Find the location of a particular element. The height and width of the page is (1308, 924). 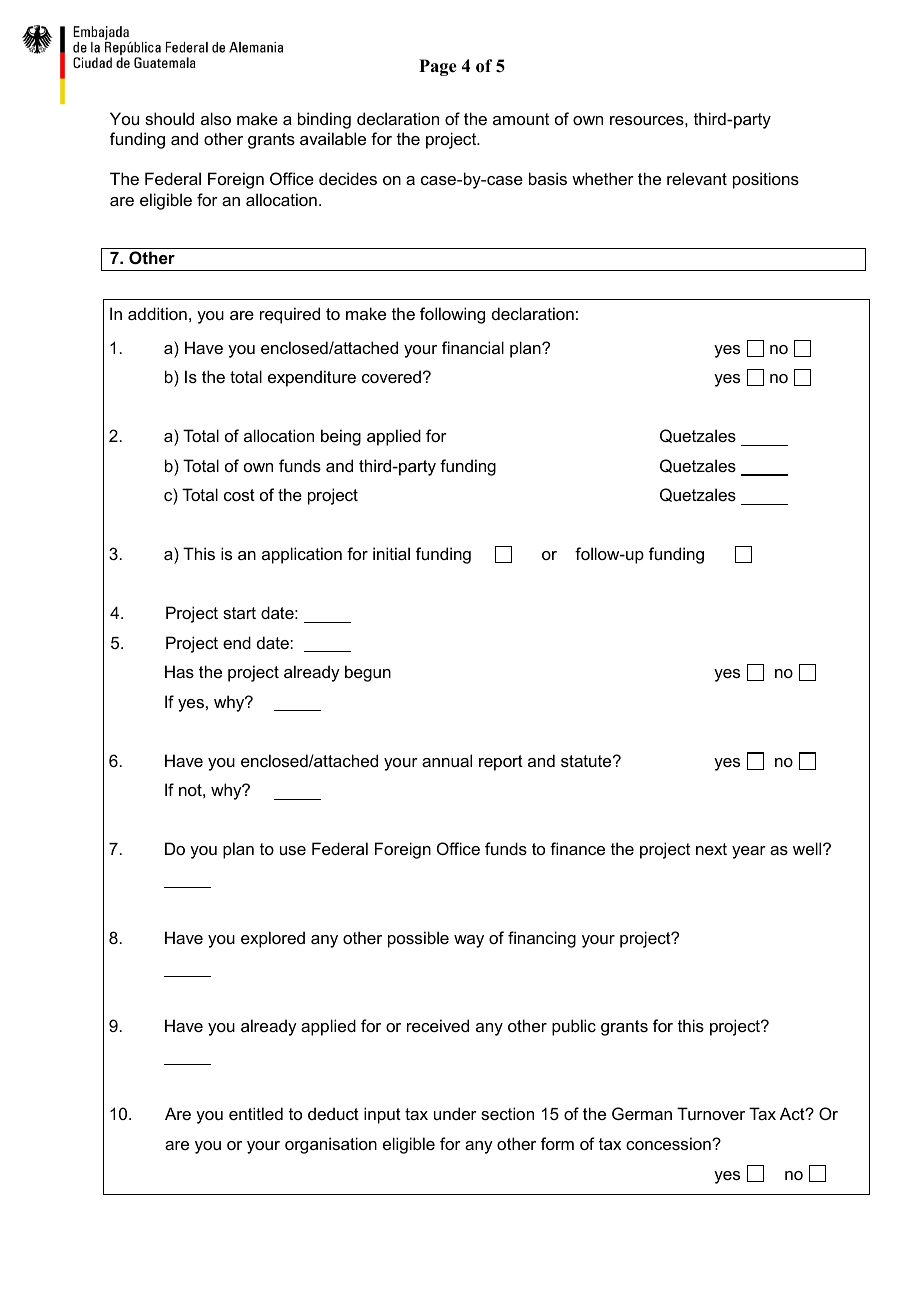

positions is located at coordinates (766, 180).
